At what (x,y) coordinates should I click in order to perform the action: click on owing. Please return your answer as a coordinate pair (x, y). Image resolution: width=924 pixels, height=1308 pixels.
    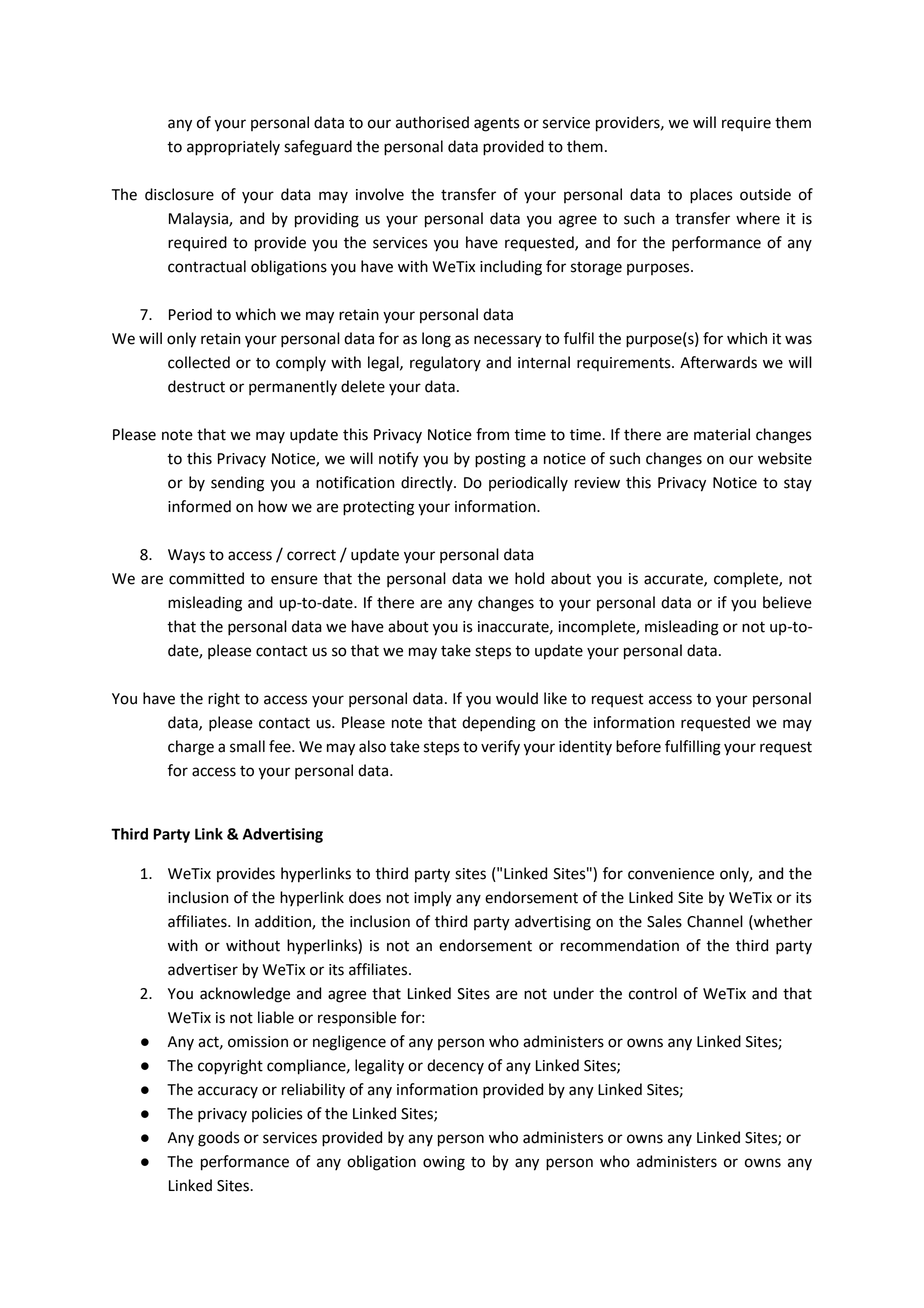
    Looking at the image, I should click on (444, 1163).
